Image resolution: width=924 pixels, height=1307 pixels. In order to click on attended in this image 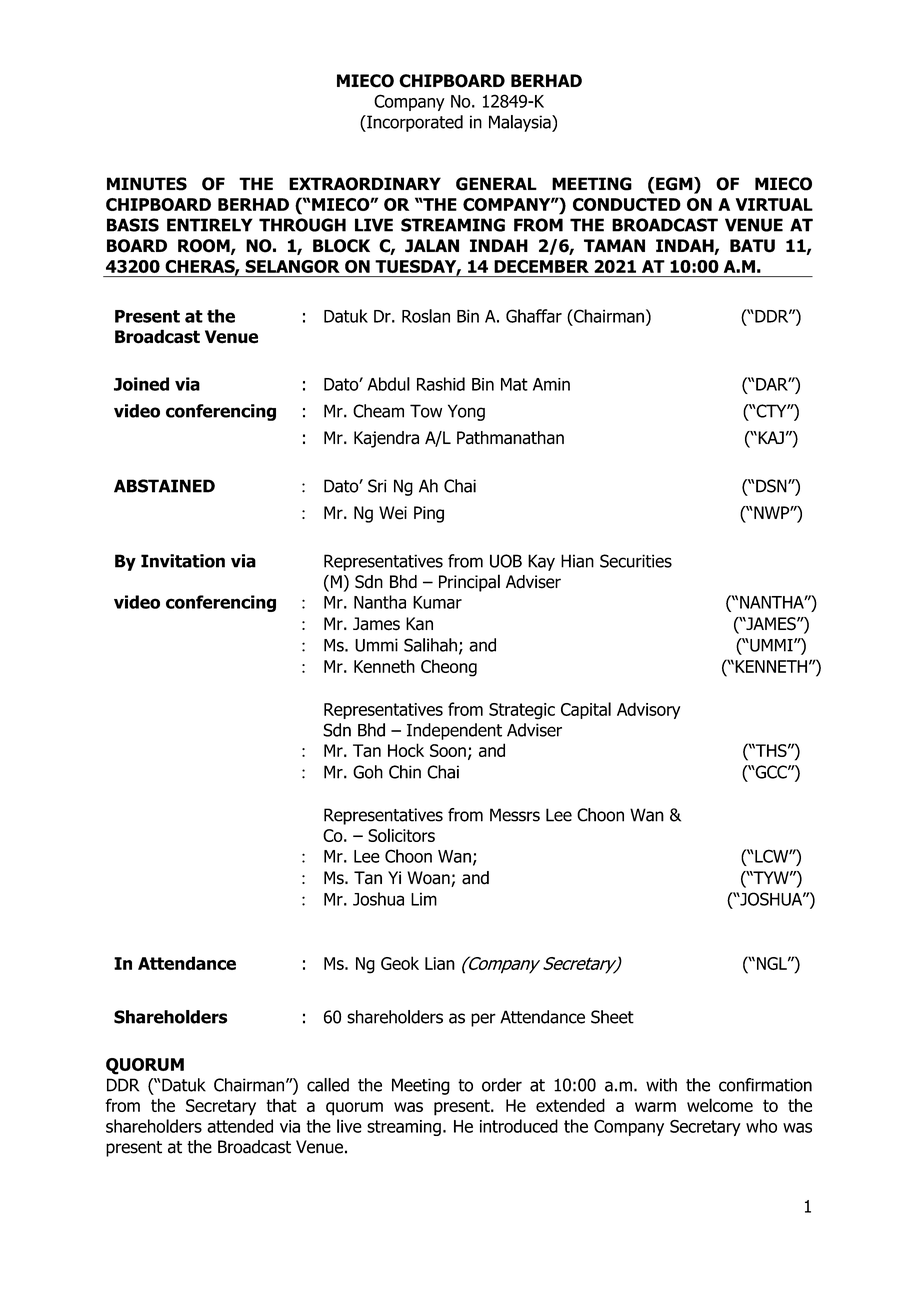, I will do `click(240, 1126)`.
